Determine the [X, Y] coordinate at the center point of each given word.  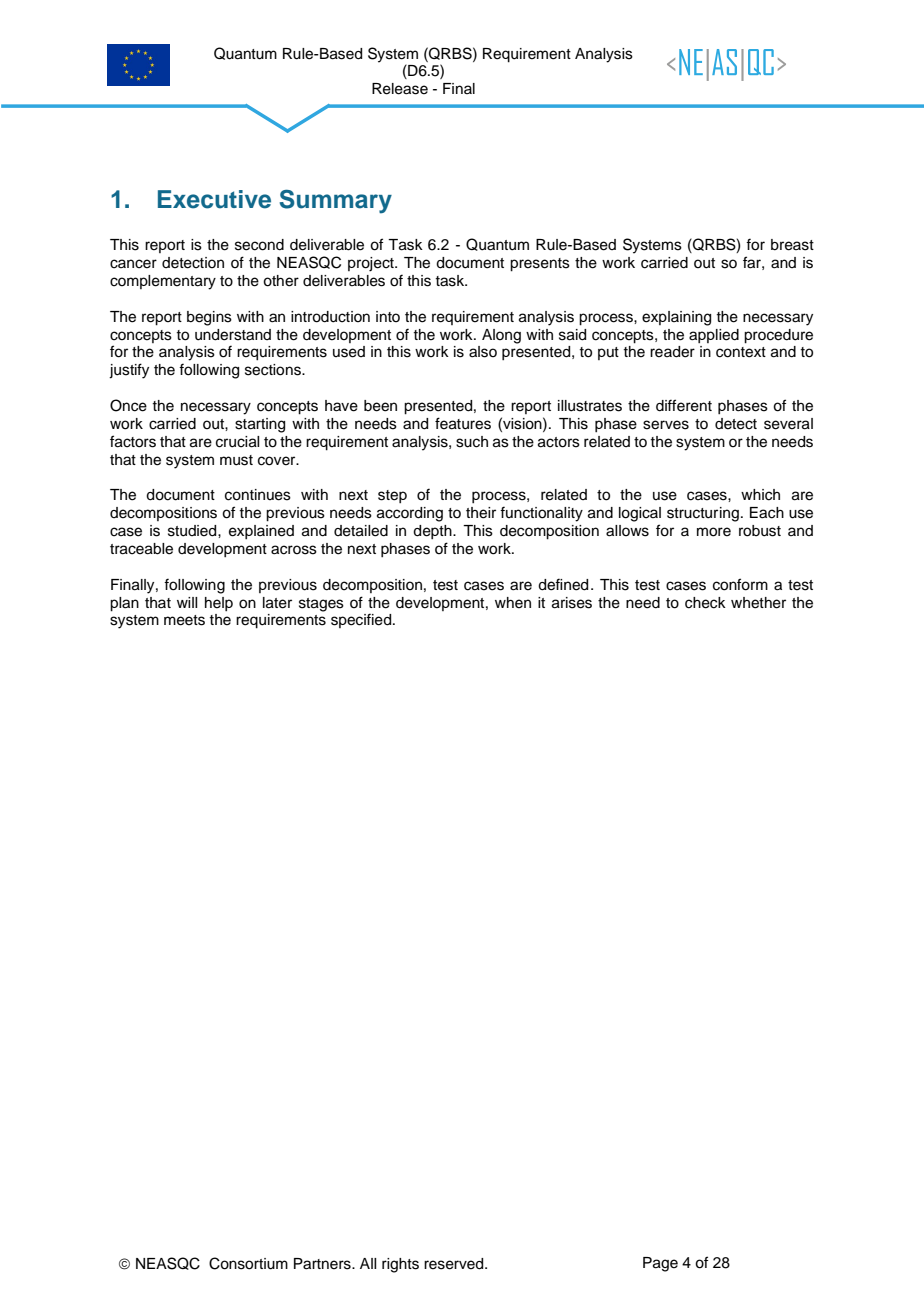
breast [792, 245]
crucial [237, 442]
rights [400, 1265]
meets [184, 620]
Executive [214, 199]
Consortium [248, 1263]
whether [758, 603]
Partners [323, 1264]
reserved [455, 1264]
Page [660, 1264]
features [463, 423]
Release [400, 89]
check [705, 603]
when [513, 603]
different [684, 405]
